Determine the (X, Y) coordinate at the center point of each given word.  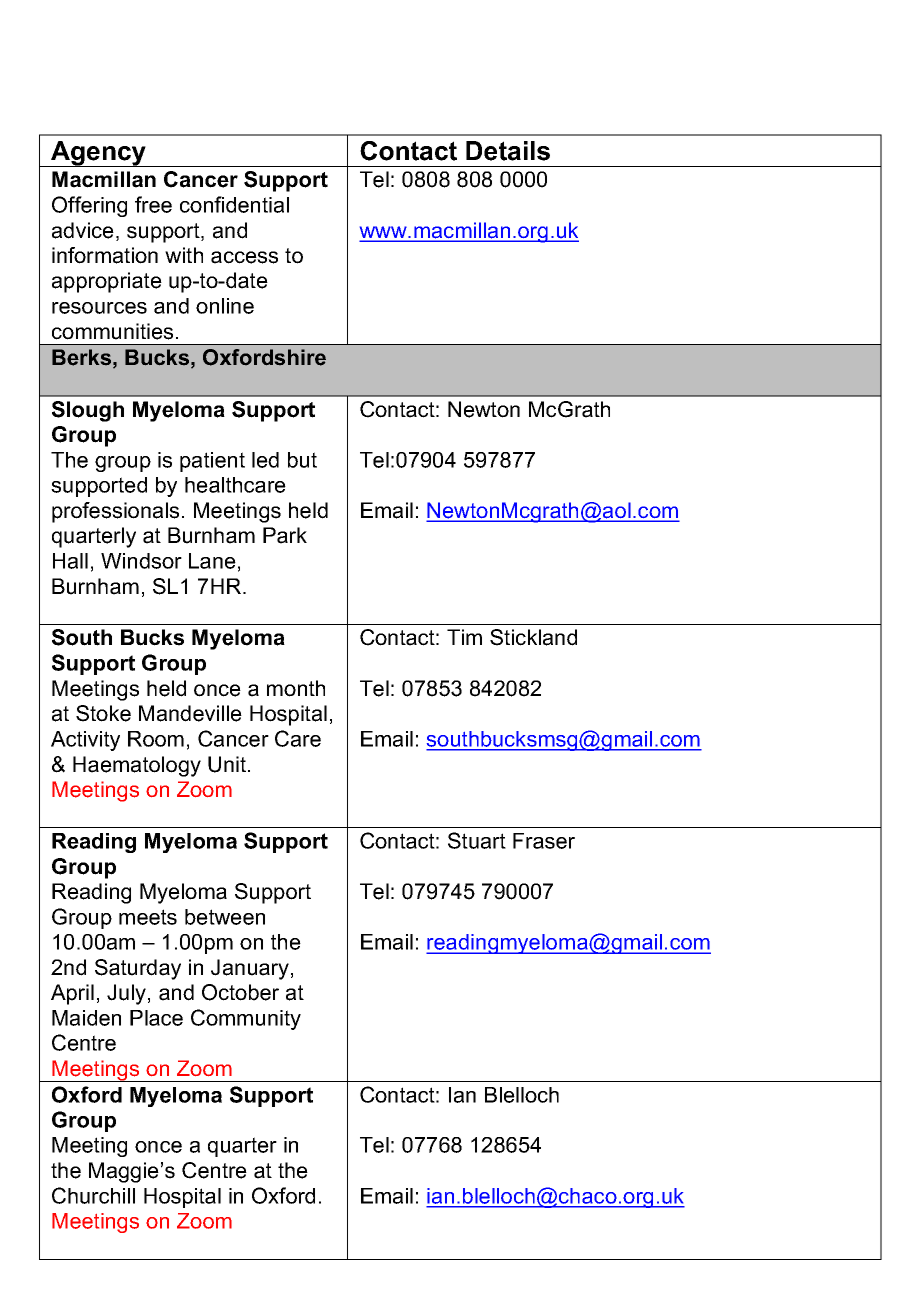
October (240, 992)
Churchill (93, 1195)
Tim (464, 637)
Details (508, 151)
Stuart (477, 840)
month (296, 688)
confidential (234, 204)
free (153, 204)
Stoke (103, 713)
